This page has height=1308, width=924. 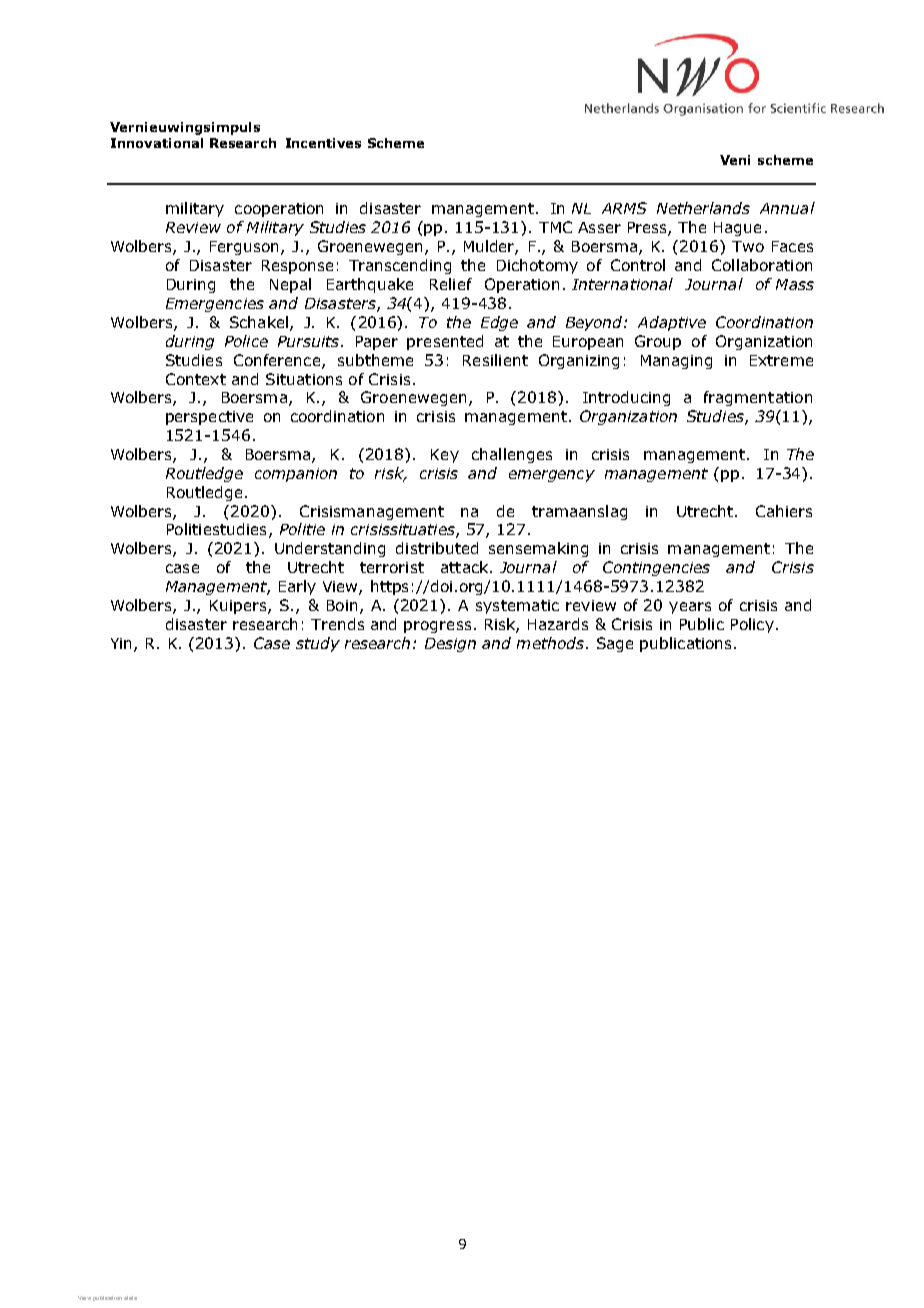 I want to click on distributed, so click(x=437, y=548).
